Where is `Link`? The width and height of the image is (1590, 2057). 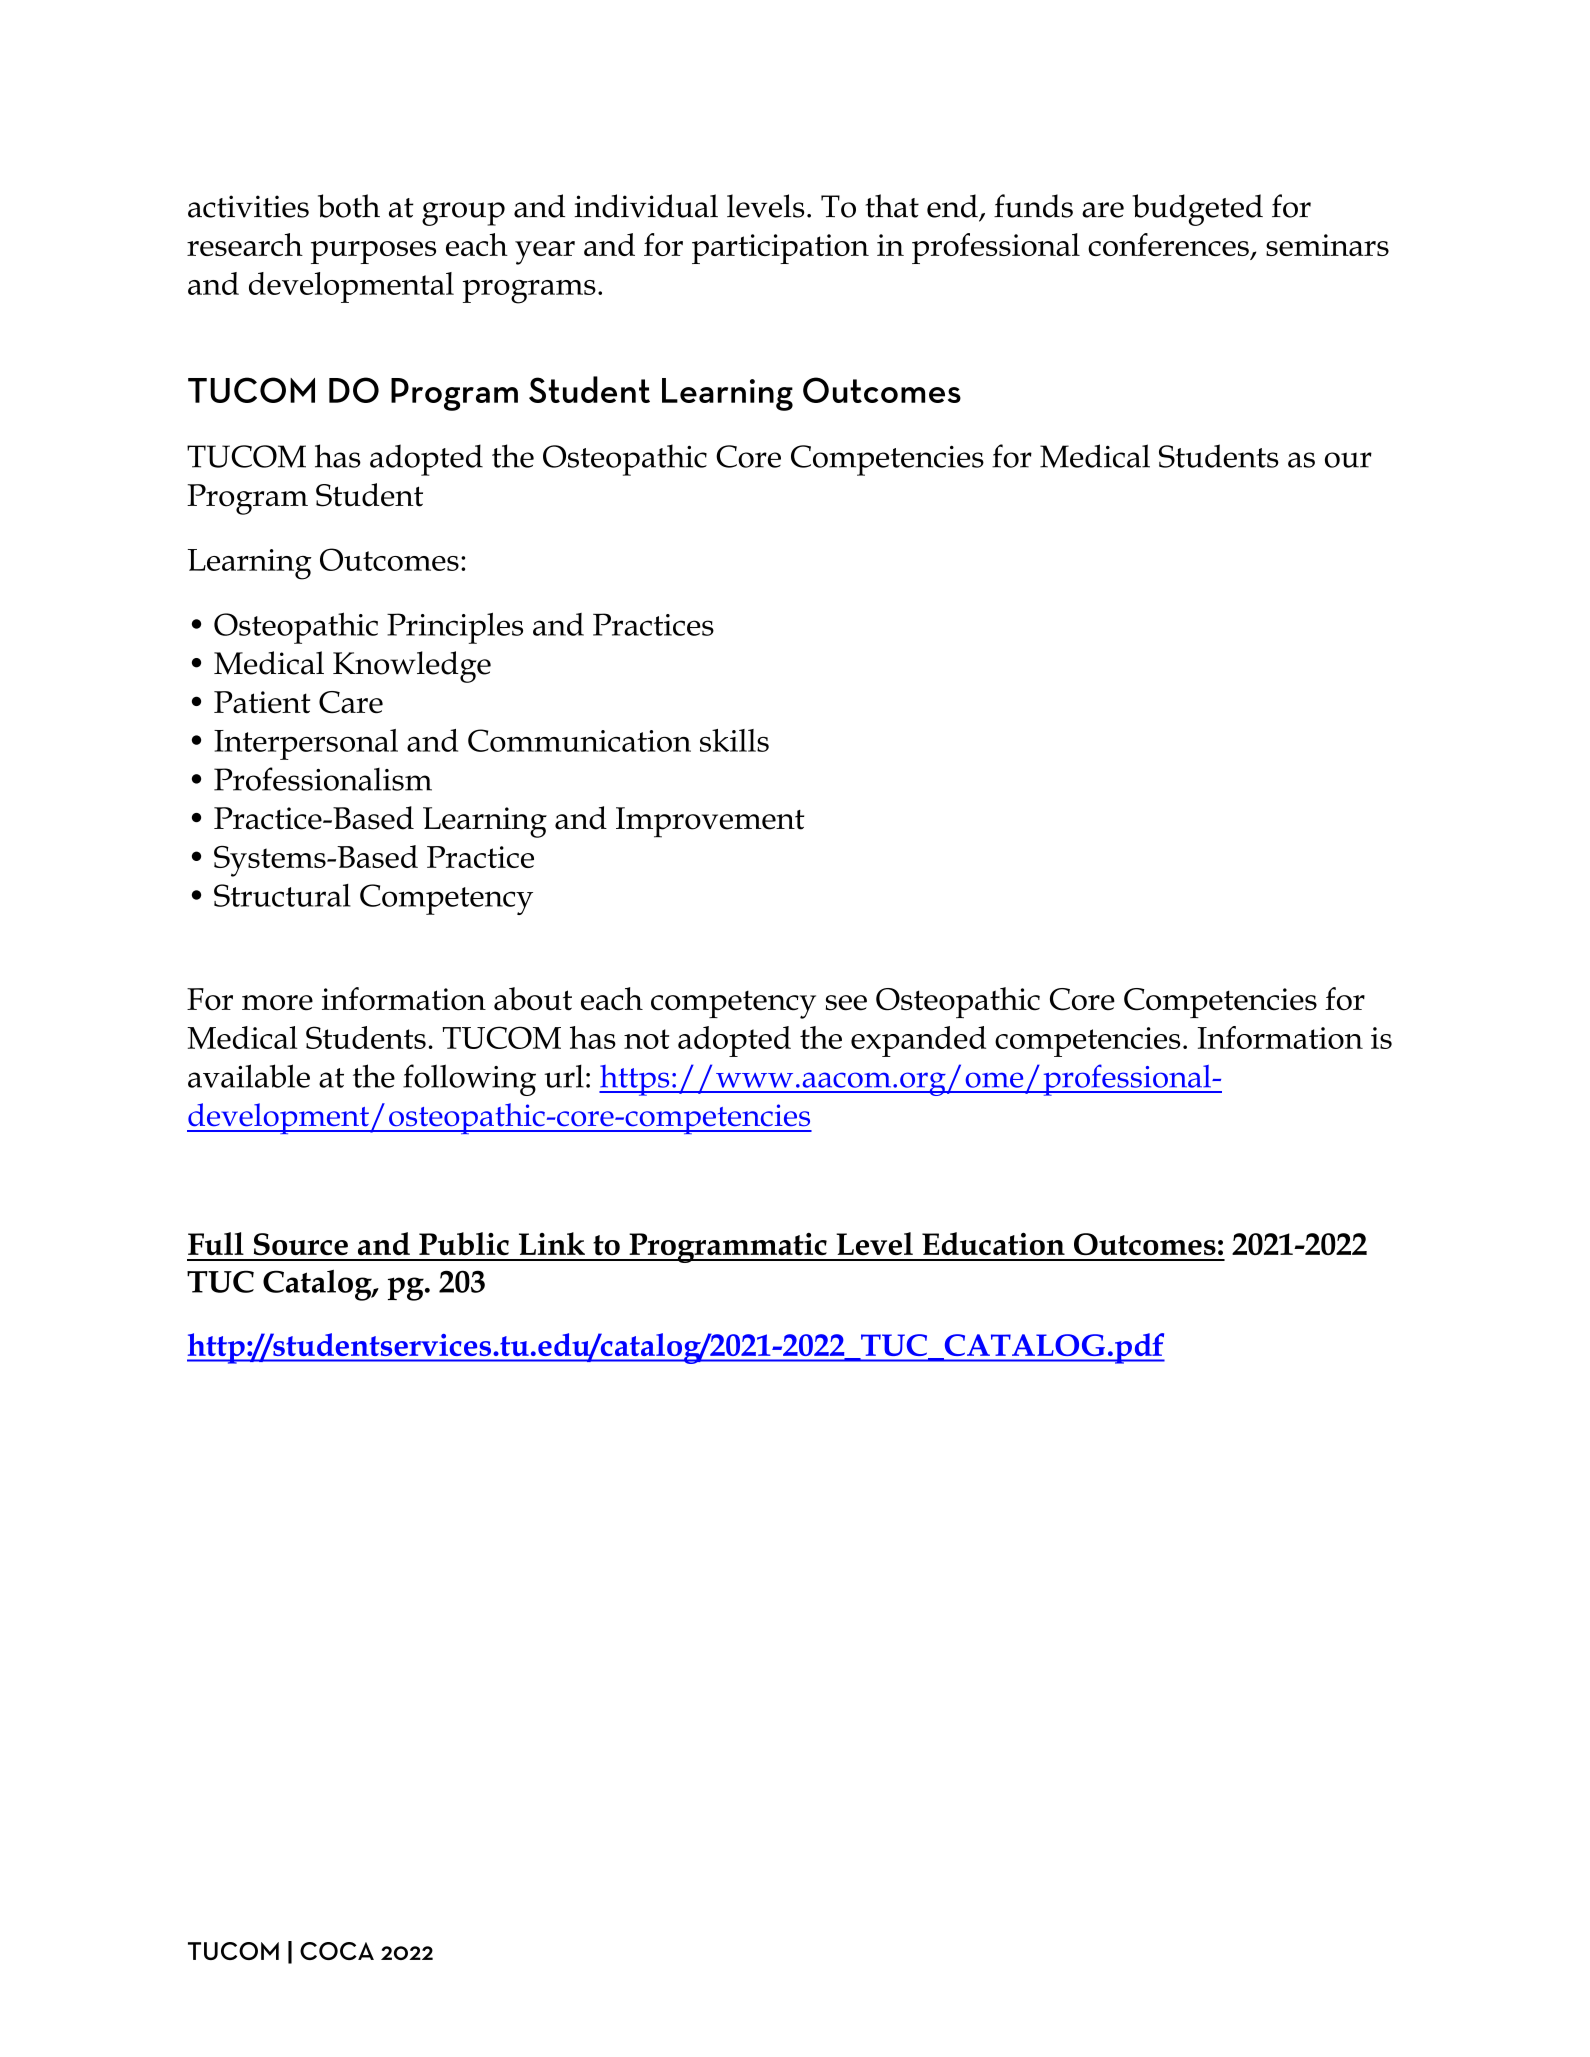 Link is located at coordinates (552, 1243).
